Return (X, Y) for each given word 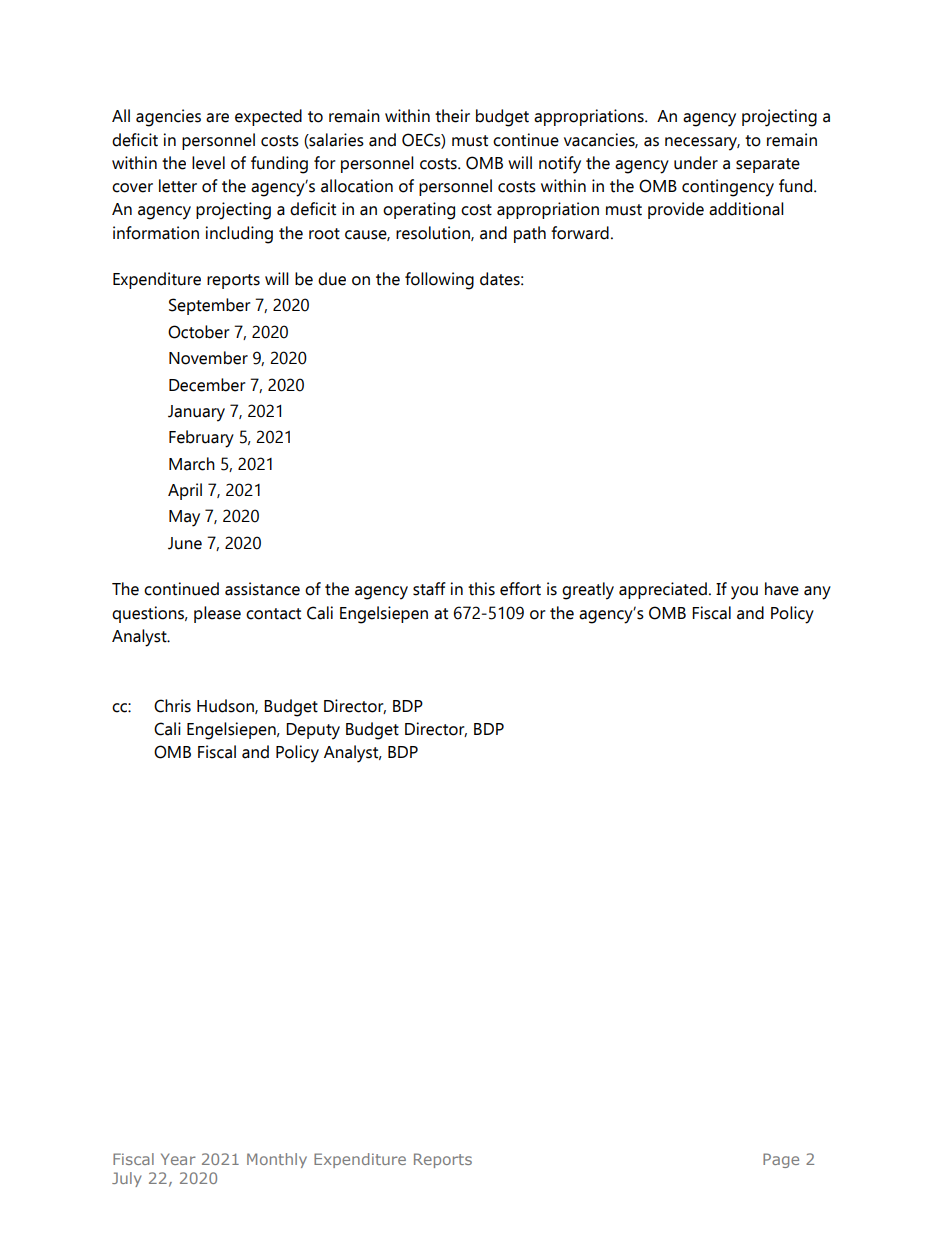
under (696, 163)
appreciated (663, 590)
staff (429, 589)
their (452, 116)
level (208, 163)
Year (178, 1159)
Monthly (277, 1160)
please (217, 614)
